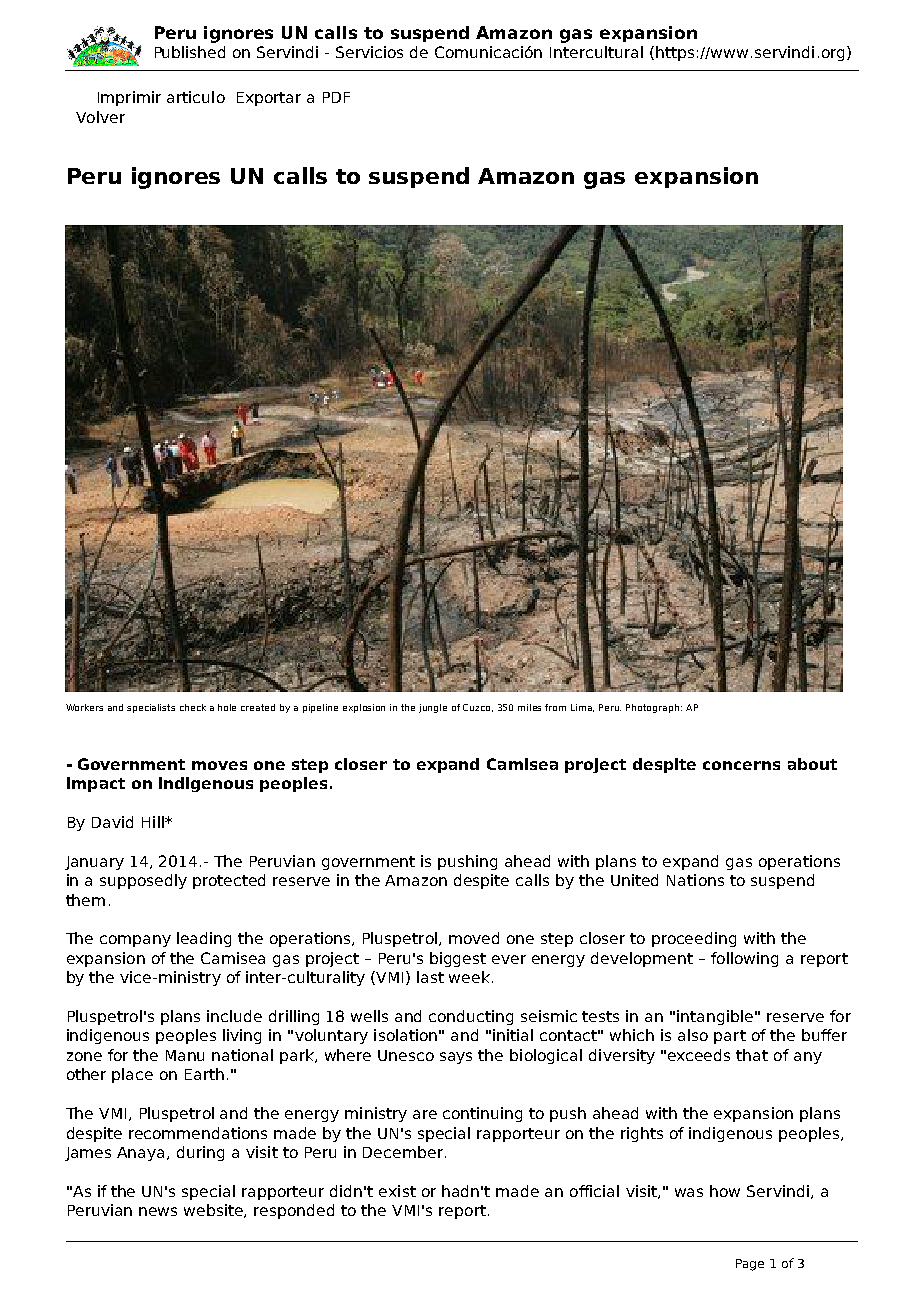  Describe the element at coordinates (336, 97) in the screenshot. I see `PDF` at that location.
